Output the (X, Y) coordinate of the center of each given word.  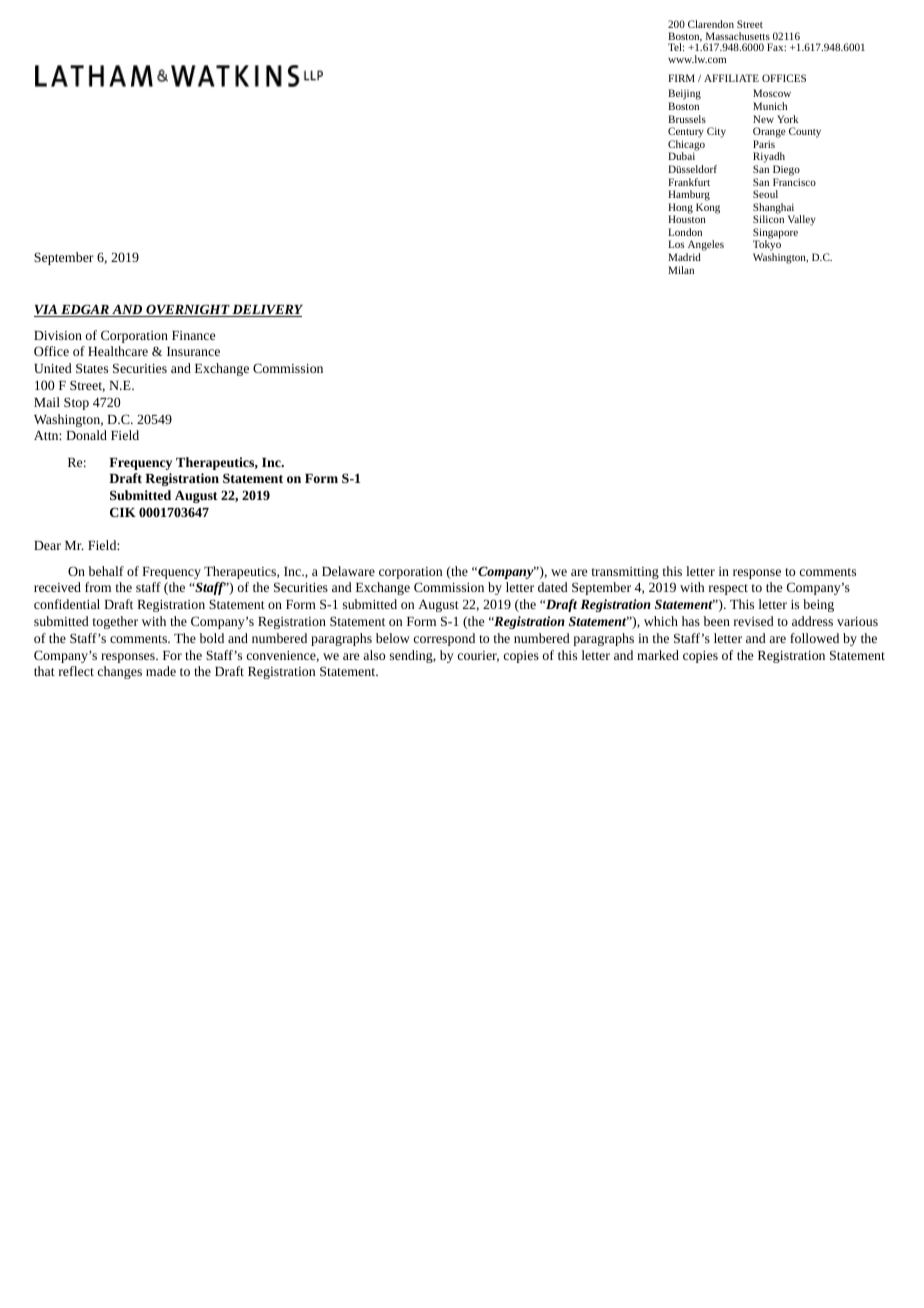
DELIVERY (267, 311)
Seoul (765, 194)
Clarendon (711, 24)
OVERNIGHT (188, 310)
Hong (680, 209)
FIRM (681, 78)
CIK (123, 512)
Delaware (348, 571)
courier (478, 656)
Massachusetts (738, 36)
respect (728, 589)
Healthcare (118, 351)
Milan (681, 270)
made (161, 671)
